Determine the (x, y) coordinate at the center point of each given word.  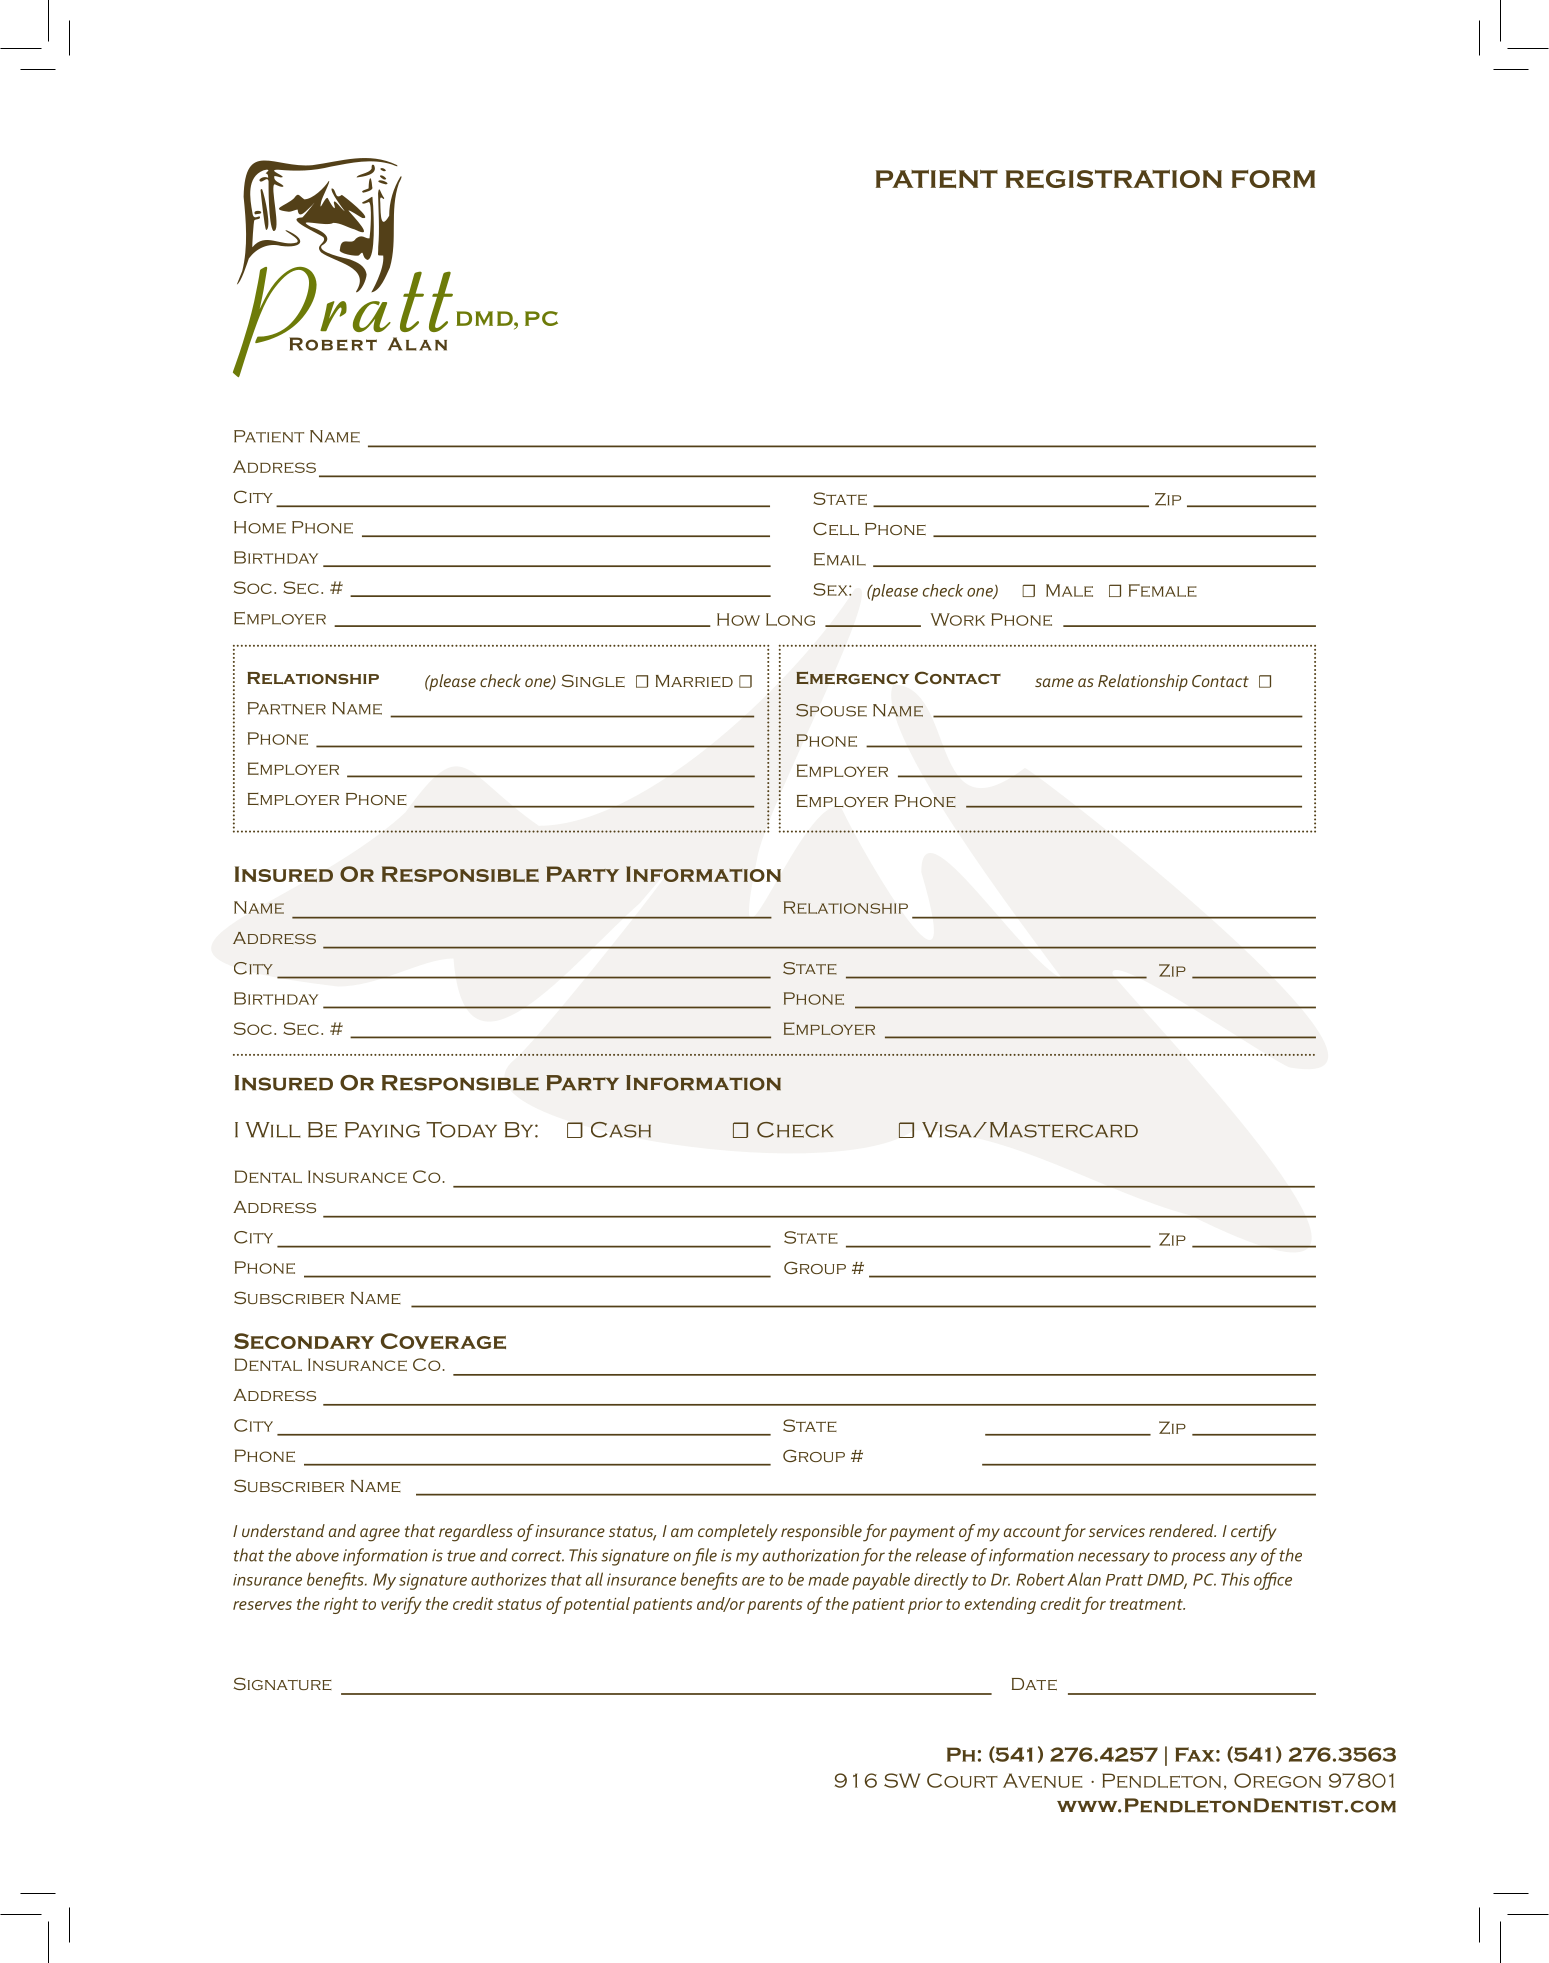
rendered (1182, 1530)
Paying (382, 1130)
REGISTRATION (1114, 179)
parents (774, 1606)
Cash (621, 1130)
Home (260, 527)
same (1054, 682)
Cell (836, 529)
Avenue (1042, 1780)
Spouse (831, 710)
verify (401, 1605)
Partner (287, 708)
